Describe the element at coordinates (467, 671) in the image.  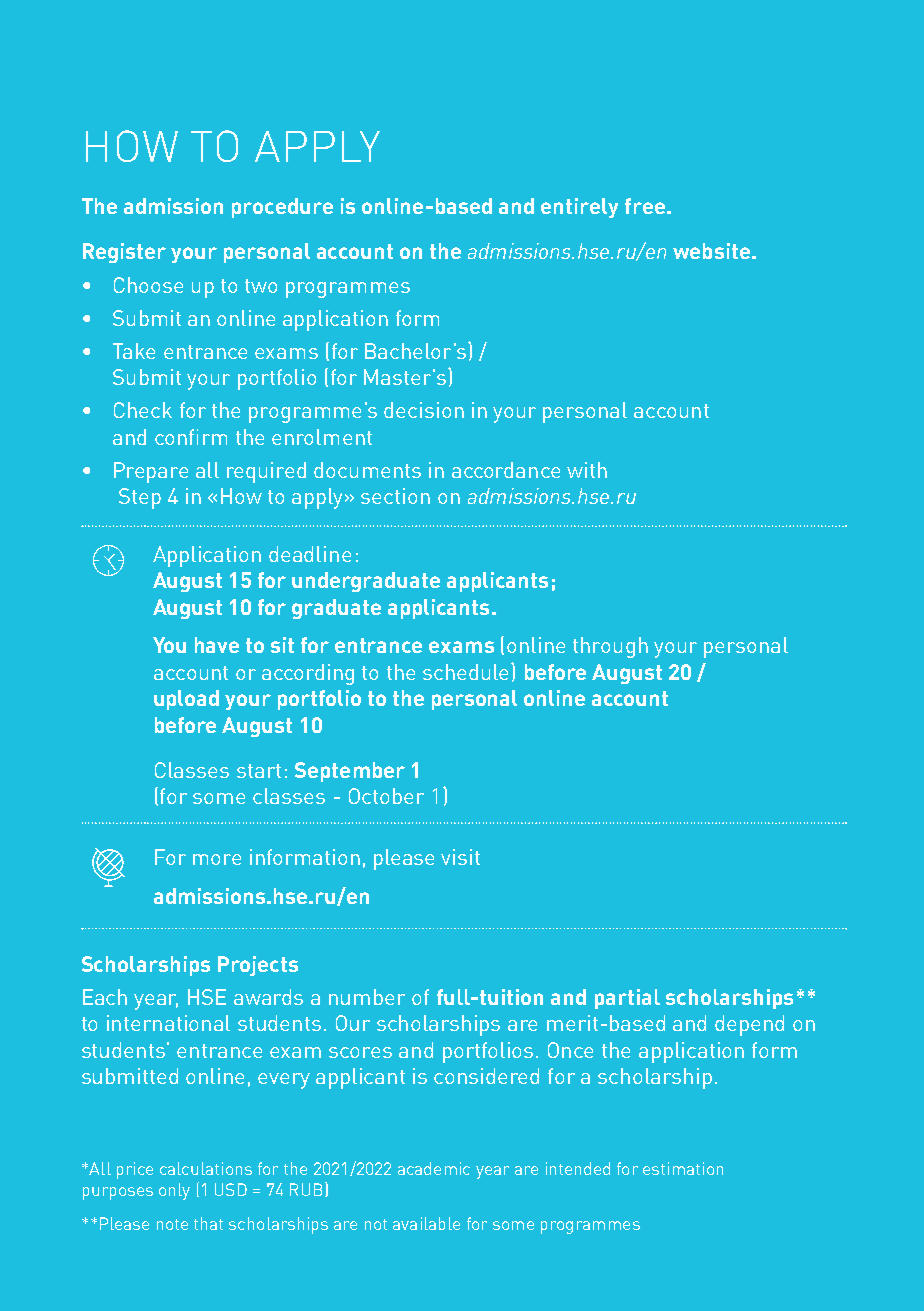
I see `schedule` at that location.
